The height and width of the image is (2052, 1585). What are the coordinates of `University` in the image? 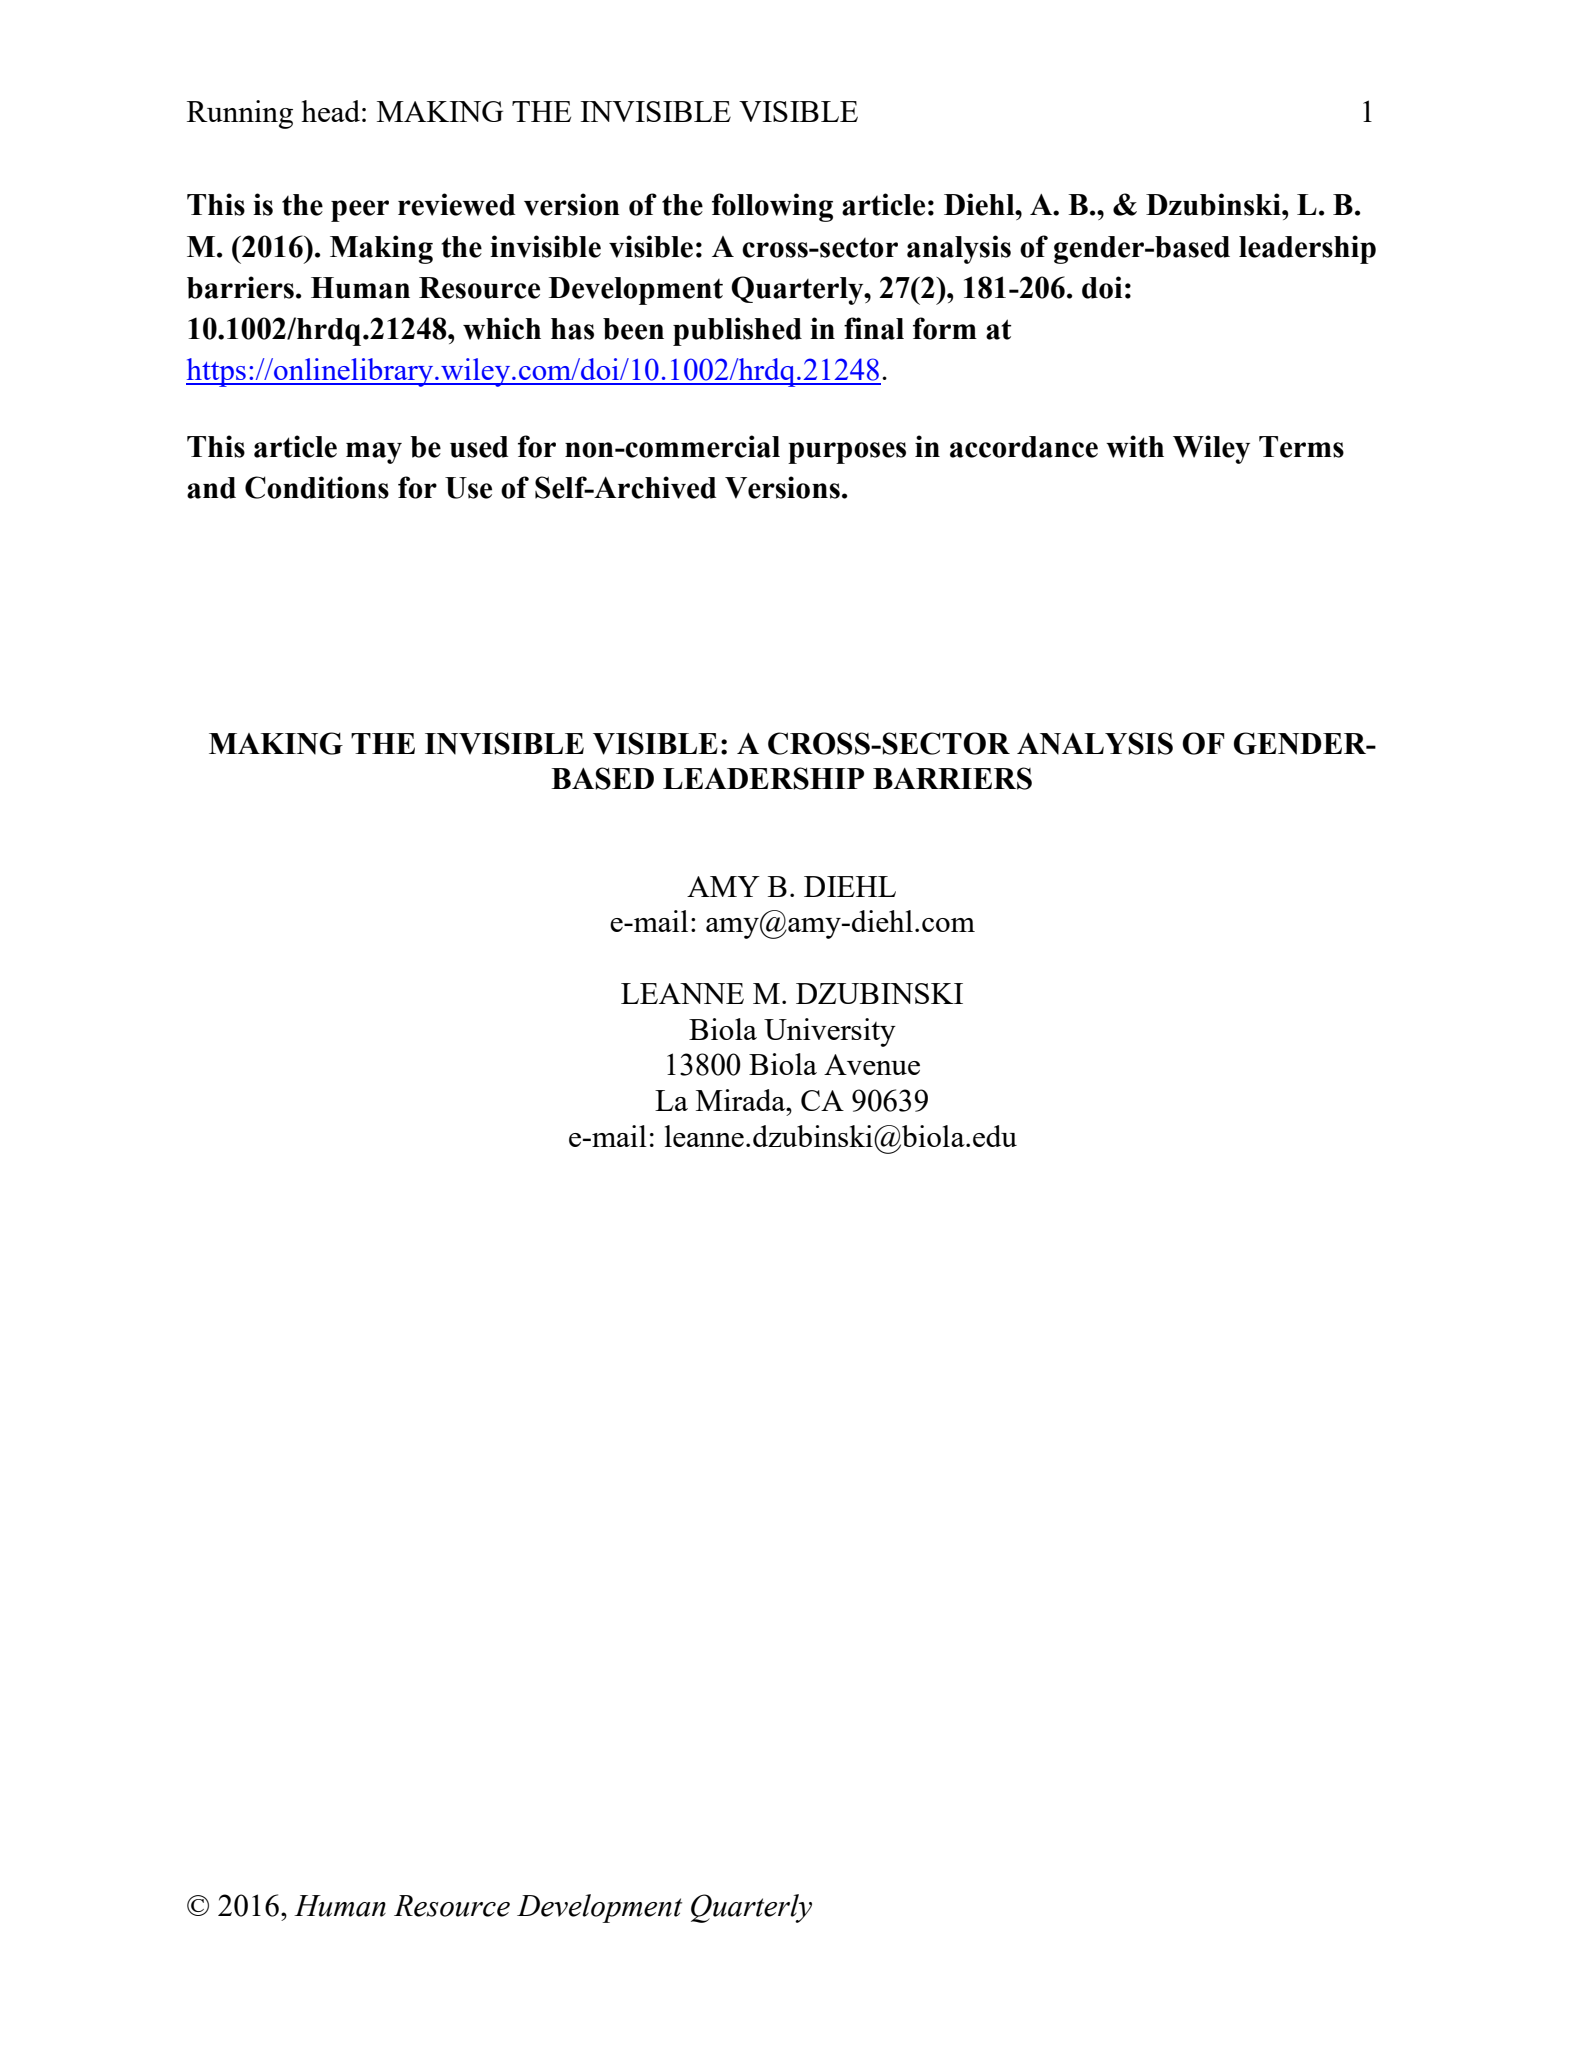 It's located at (830, 1032).
